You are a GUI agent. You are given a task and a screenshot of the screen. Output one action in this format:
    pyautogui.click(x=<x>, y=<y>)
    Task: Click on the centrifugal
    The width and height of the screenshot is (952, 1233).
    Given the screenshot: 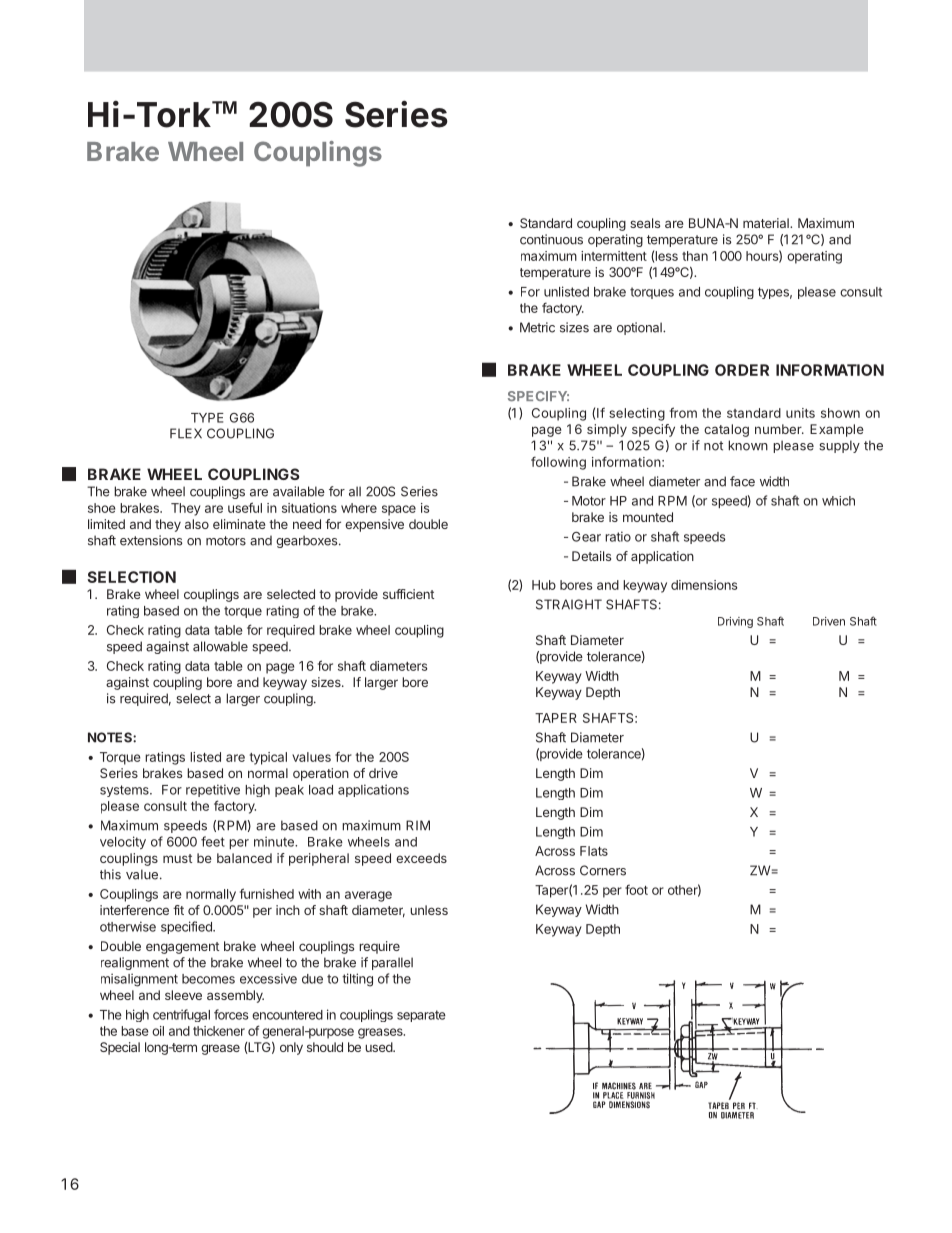 What is the action you would take?
    pyautogui.click(x=181, y=1015)
